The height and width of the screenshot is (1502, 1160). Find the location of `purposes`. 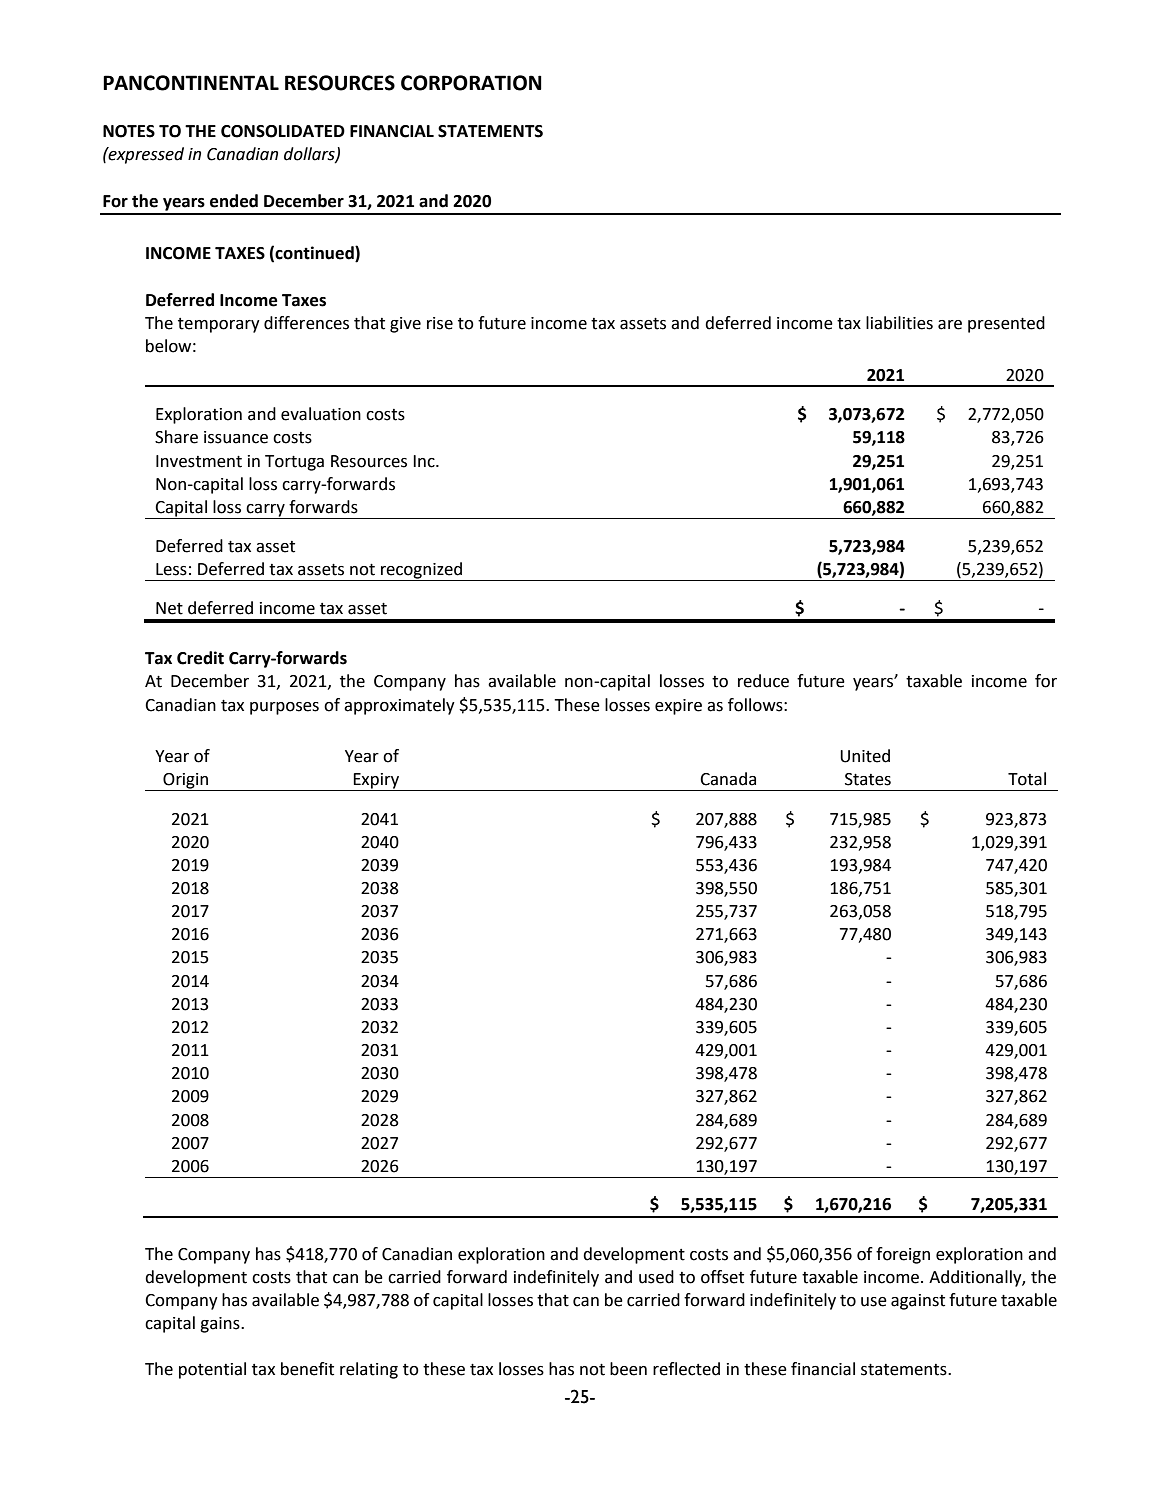

purposes is located at coordinates (284, 708).
